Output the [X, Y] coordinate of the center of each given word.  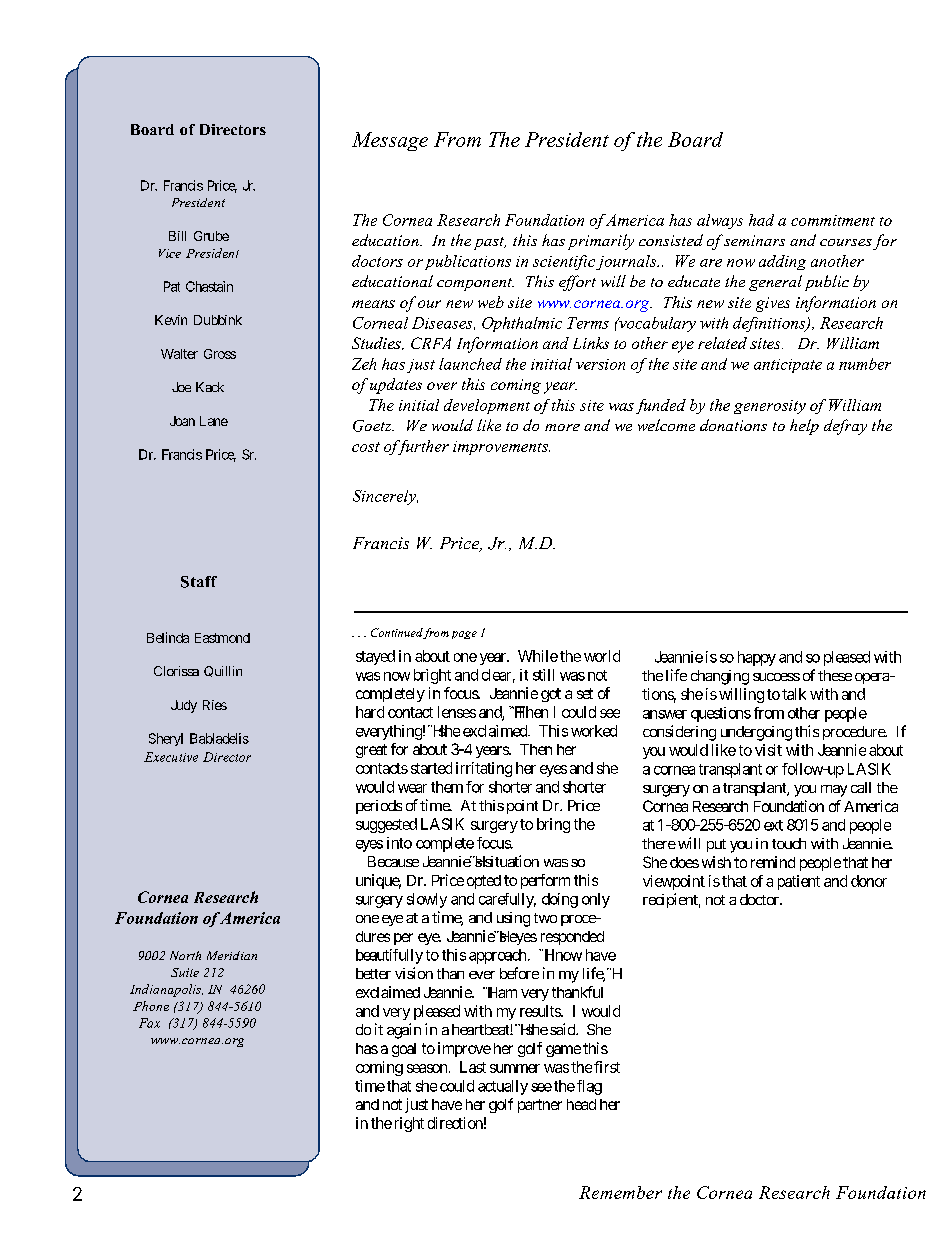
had [761, 220]
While [538, 656]
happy [757, 658]
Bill [177, 236]
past [490, 243]
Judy [184, 706]
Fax [149, 1023]
